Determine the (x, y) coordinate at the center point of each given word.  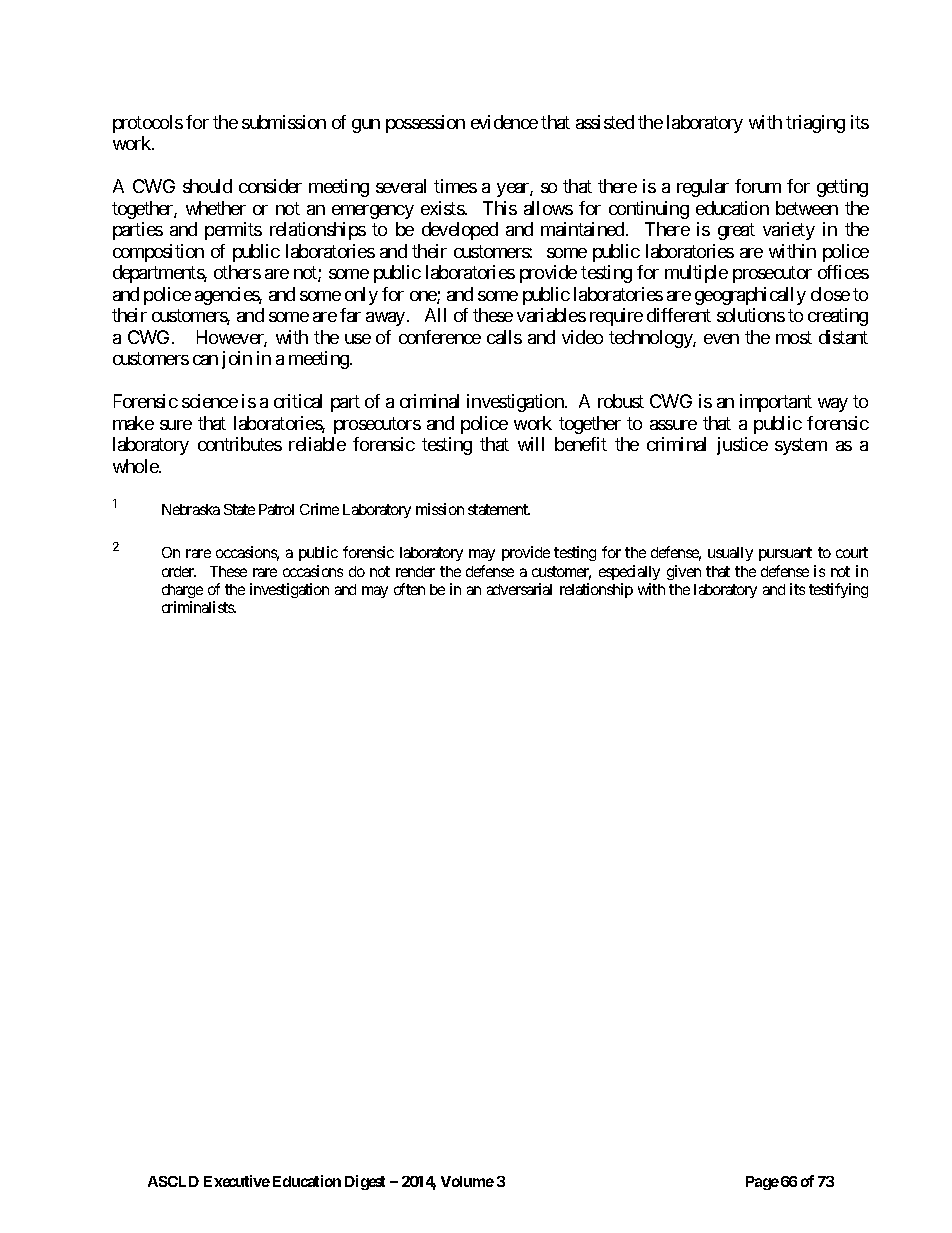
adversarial (519, 589)
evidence (504, 122)
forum (758, 186)
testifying (838, 590)
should (207, 186)
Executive (237, 1181)
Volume (467, 1181)
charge (182, 591)
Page (762, 1183)
